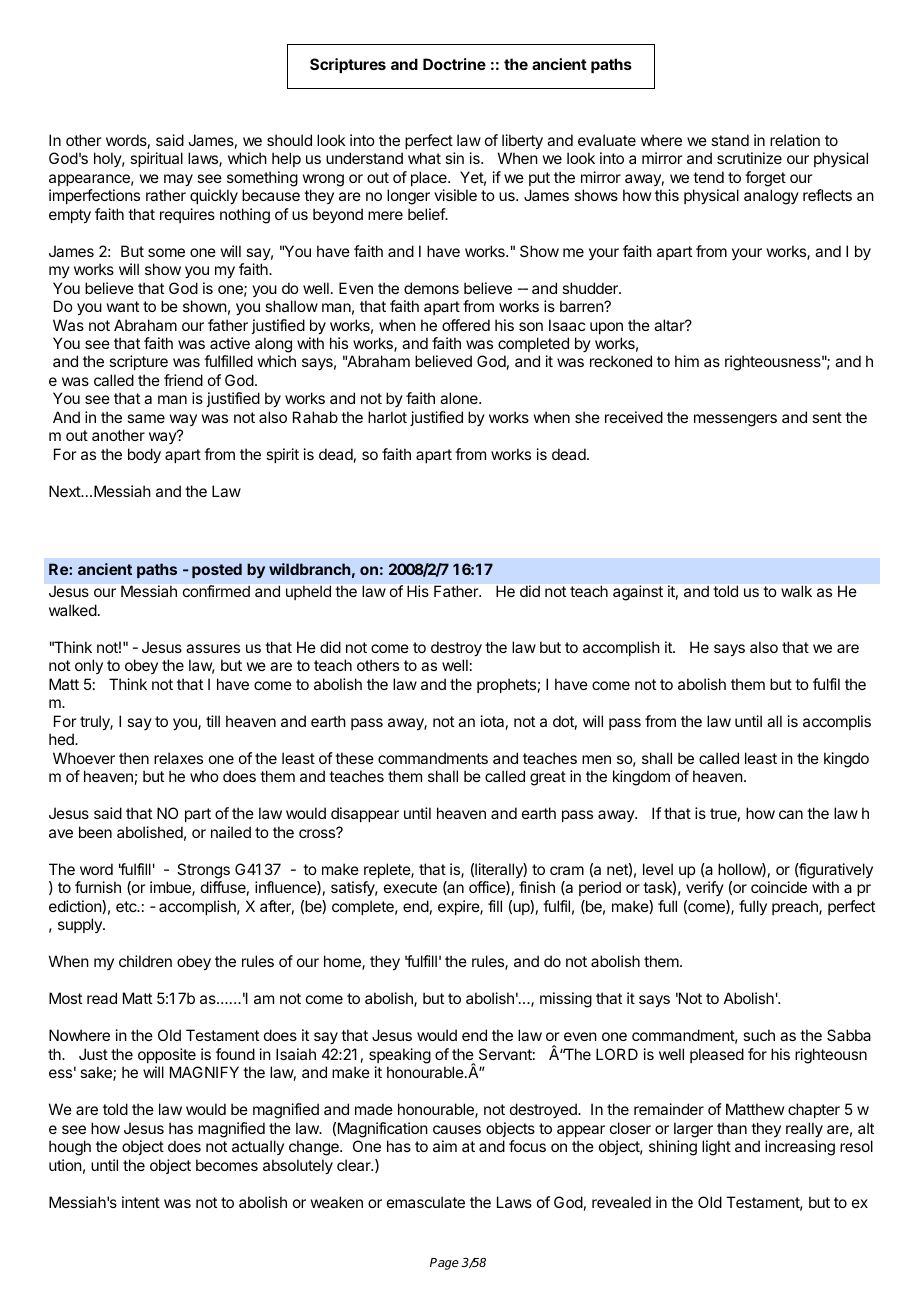 Image resolution: width=924 pixels, height=1308 pixels. I want to click on intent, so click(141, 1202).
